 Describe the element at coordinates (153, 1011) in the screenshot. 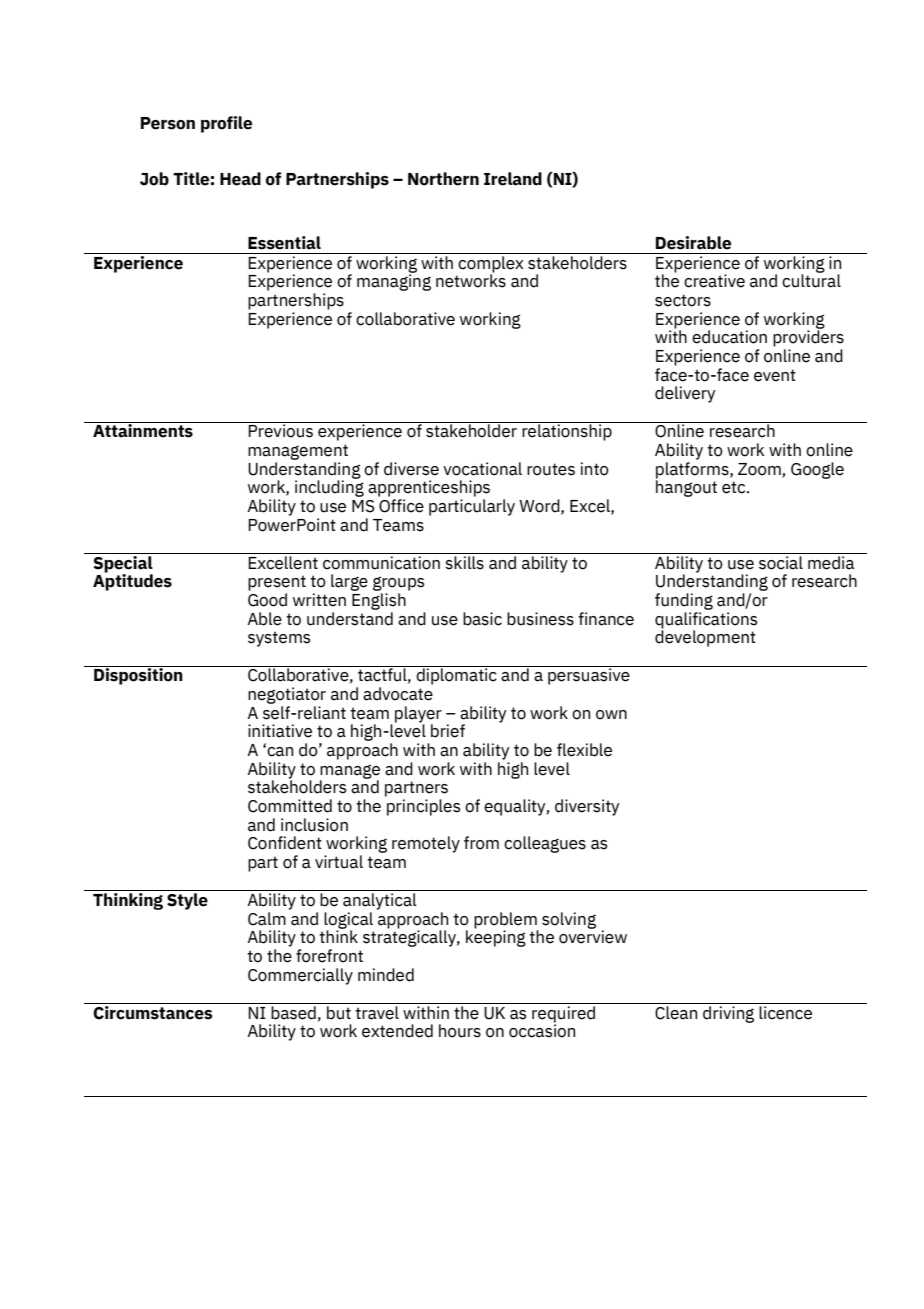

I see `Circumstances` at that location.
